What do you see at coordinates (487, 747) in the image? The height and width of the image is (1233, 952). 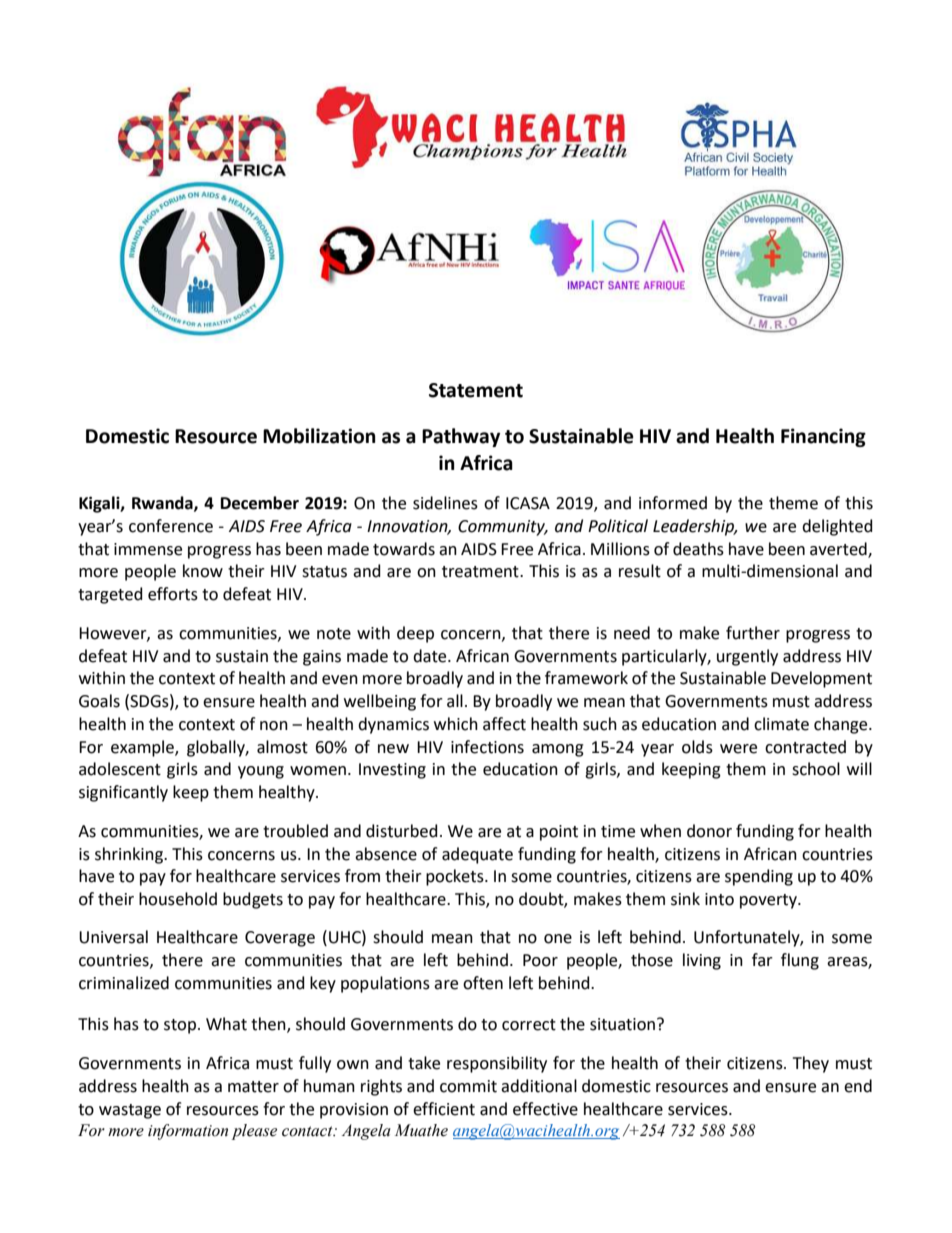 I see `infections` at bounding box center [487, 747].
